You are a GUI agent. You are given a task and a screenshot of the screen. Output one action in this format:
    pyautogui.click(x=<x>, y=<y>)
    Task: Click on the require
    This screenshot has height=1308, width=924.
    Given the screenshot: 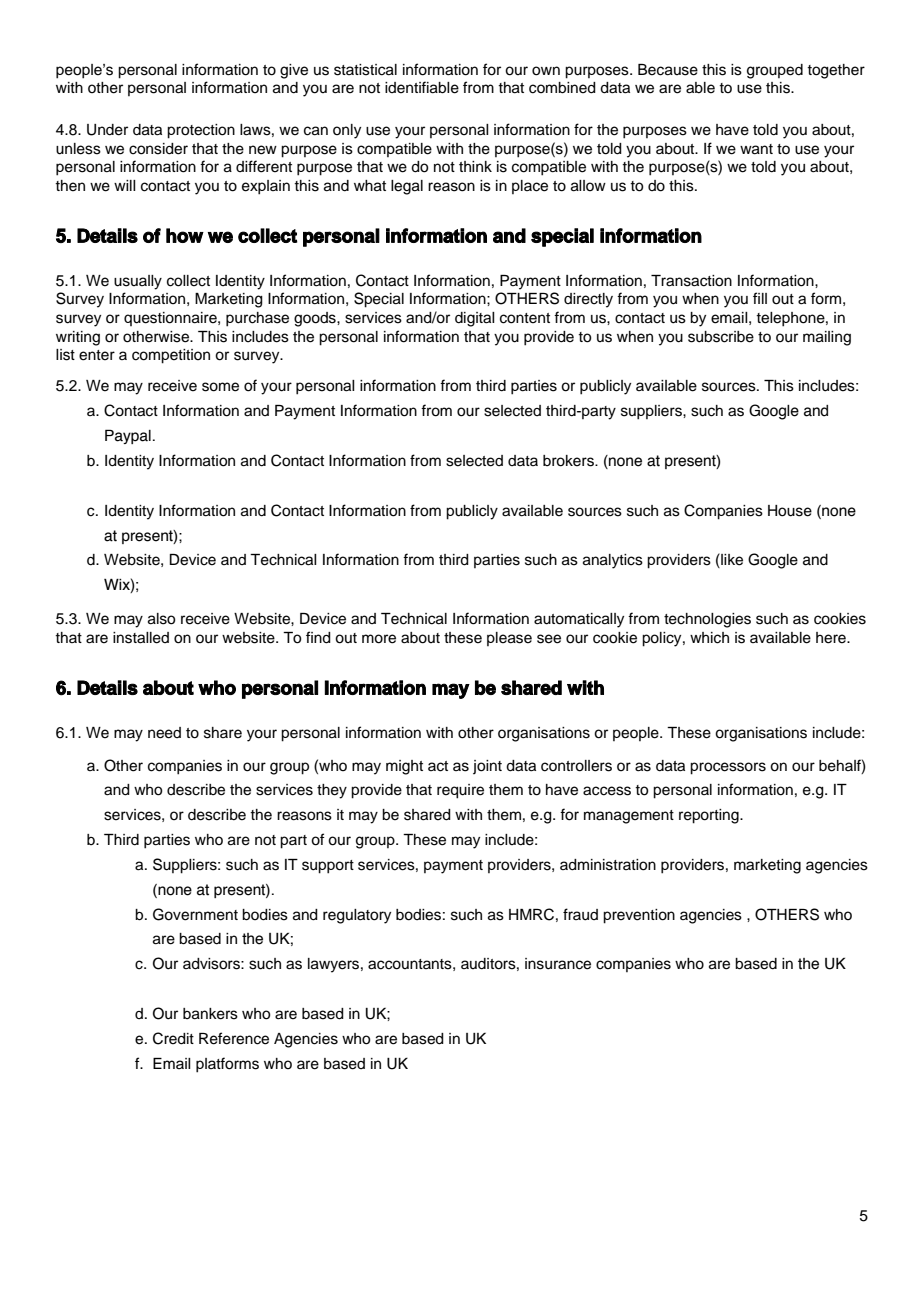 What is the action you would take?
    pyautogui.click(x=460, y=791)
